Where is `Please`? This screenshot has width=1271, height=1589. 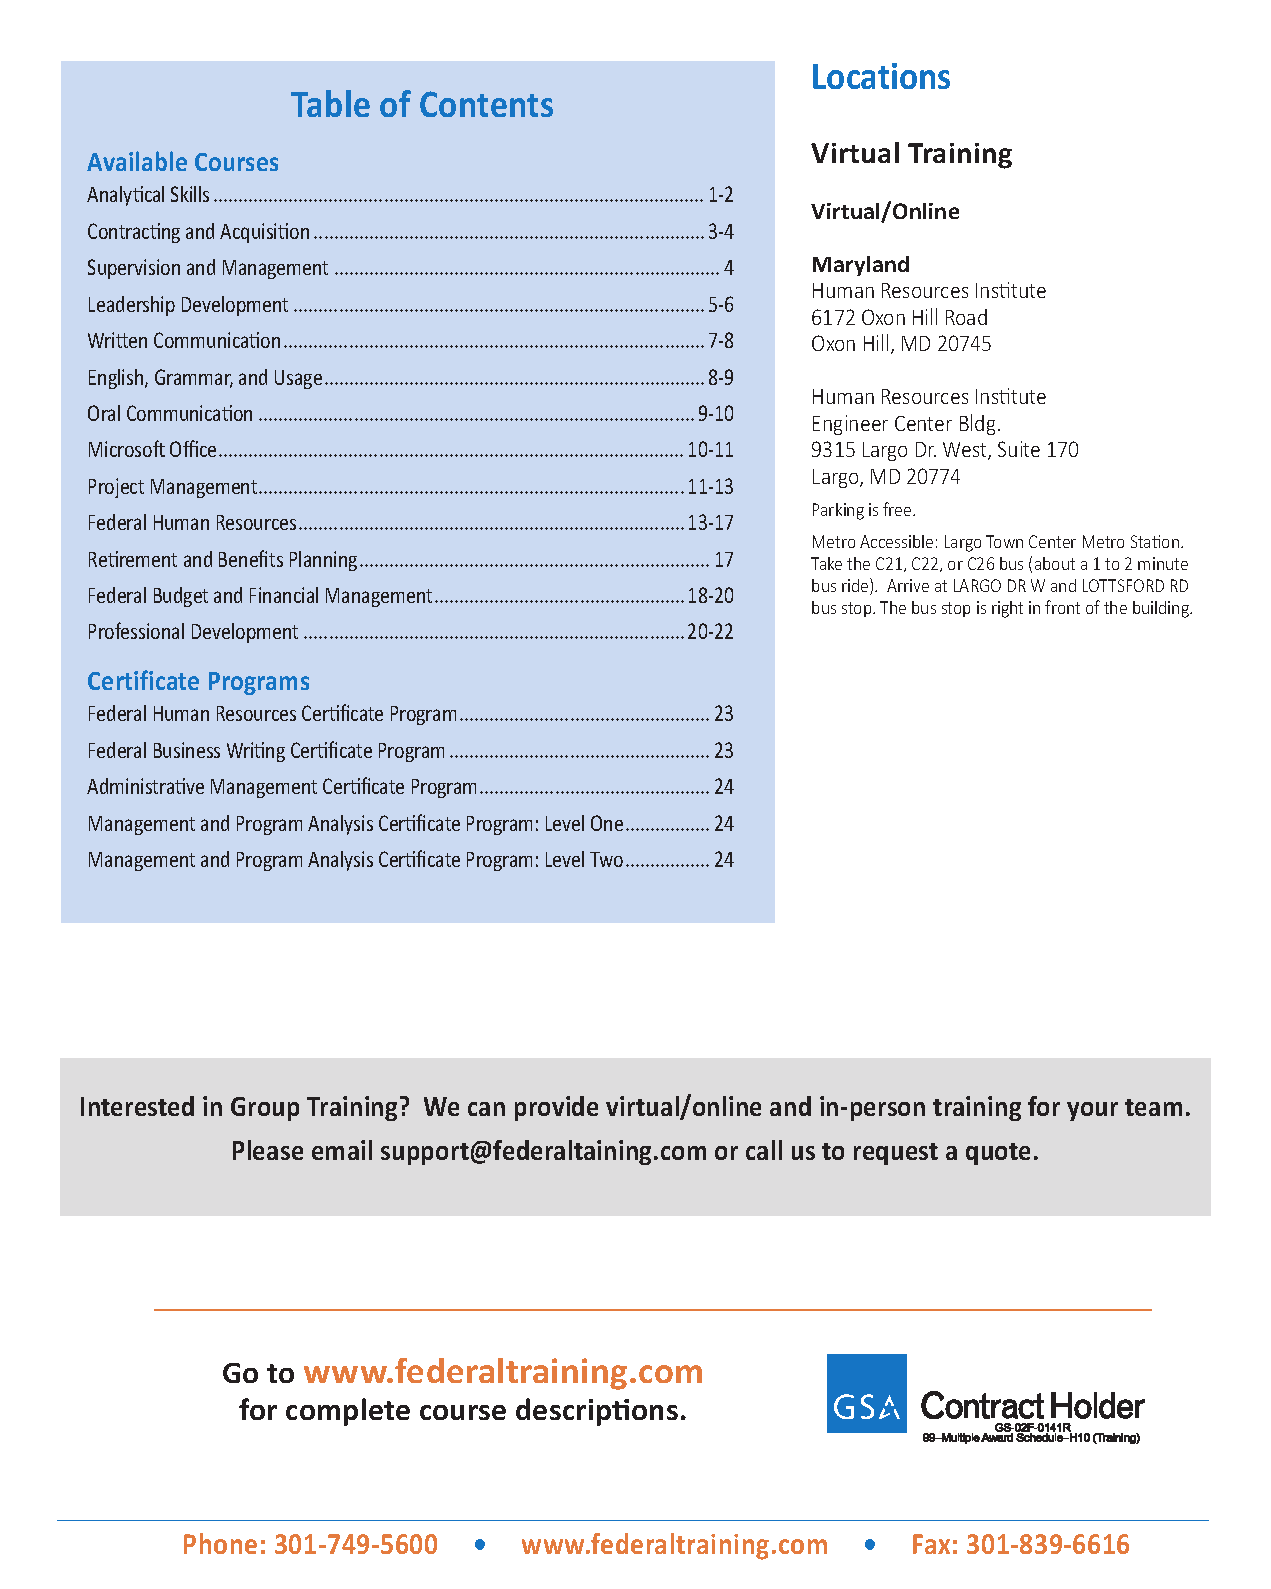
Please is located at coordinates (268, 1150).
